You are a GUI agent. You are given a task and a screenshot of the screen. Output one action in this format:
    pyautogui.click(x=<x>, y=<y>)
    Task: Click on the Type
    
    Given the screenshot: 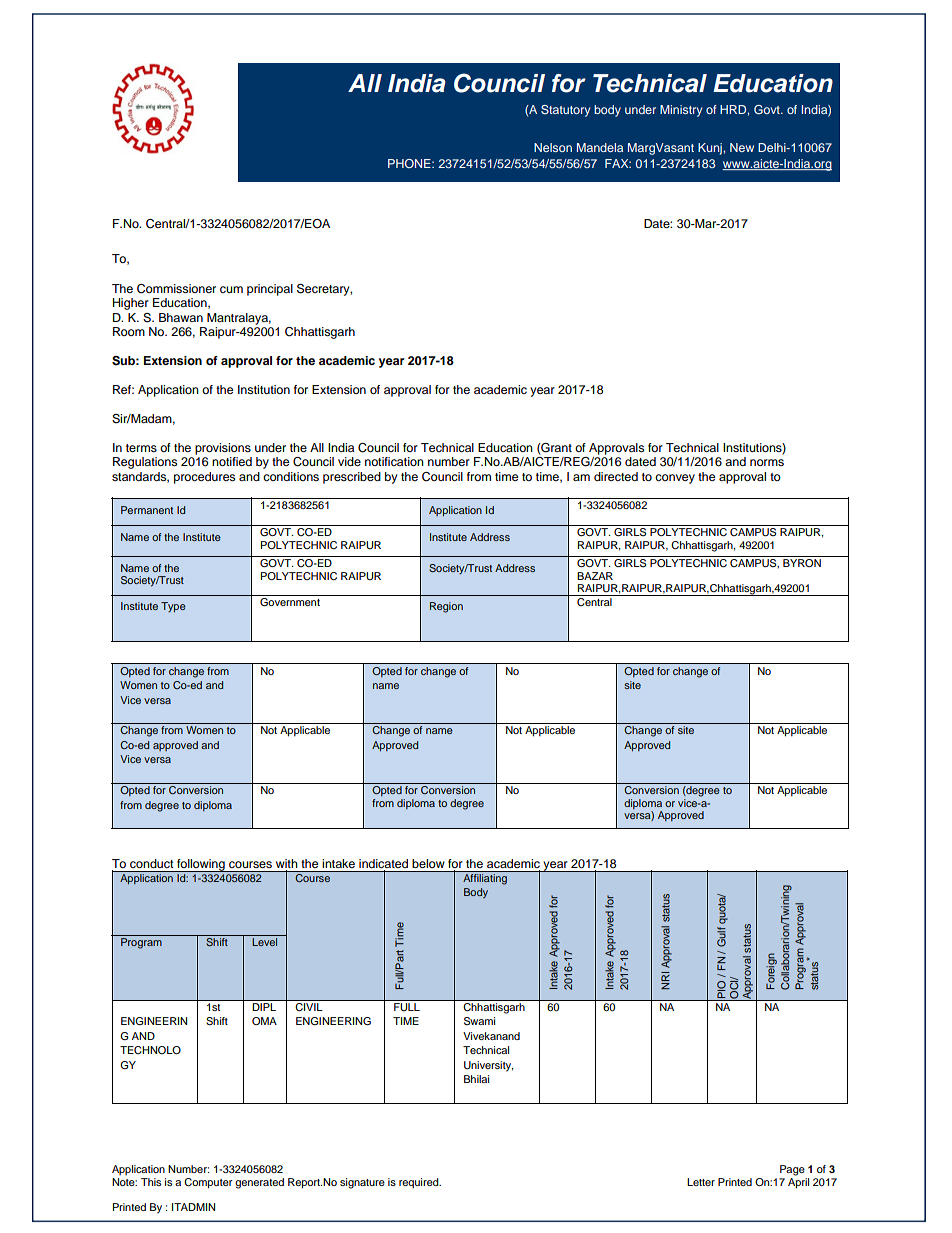 What is the action you would take?
    pyautogui.click(x=173, y=607)
